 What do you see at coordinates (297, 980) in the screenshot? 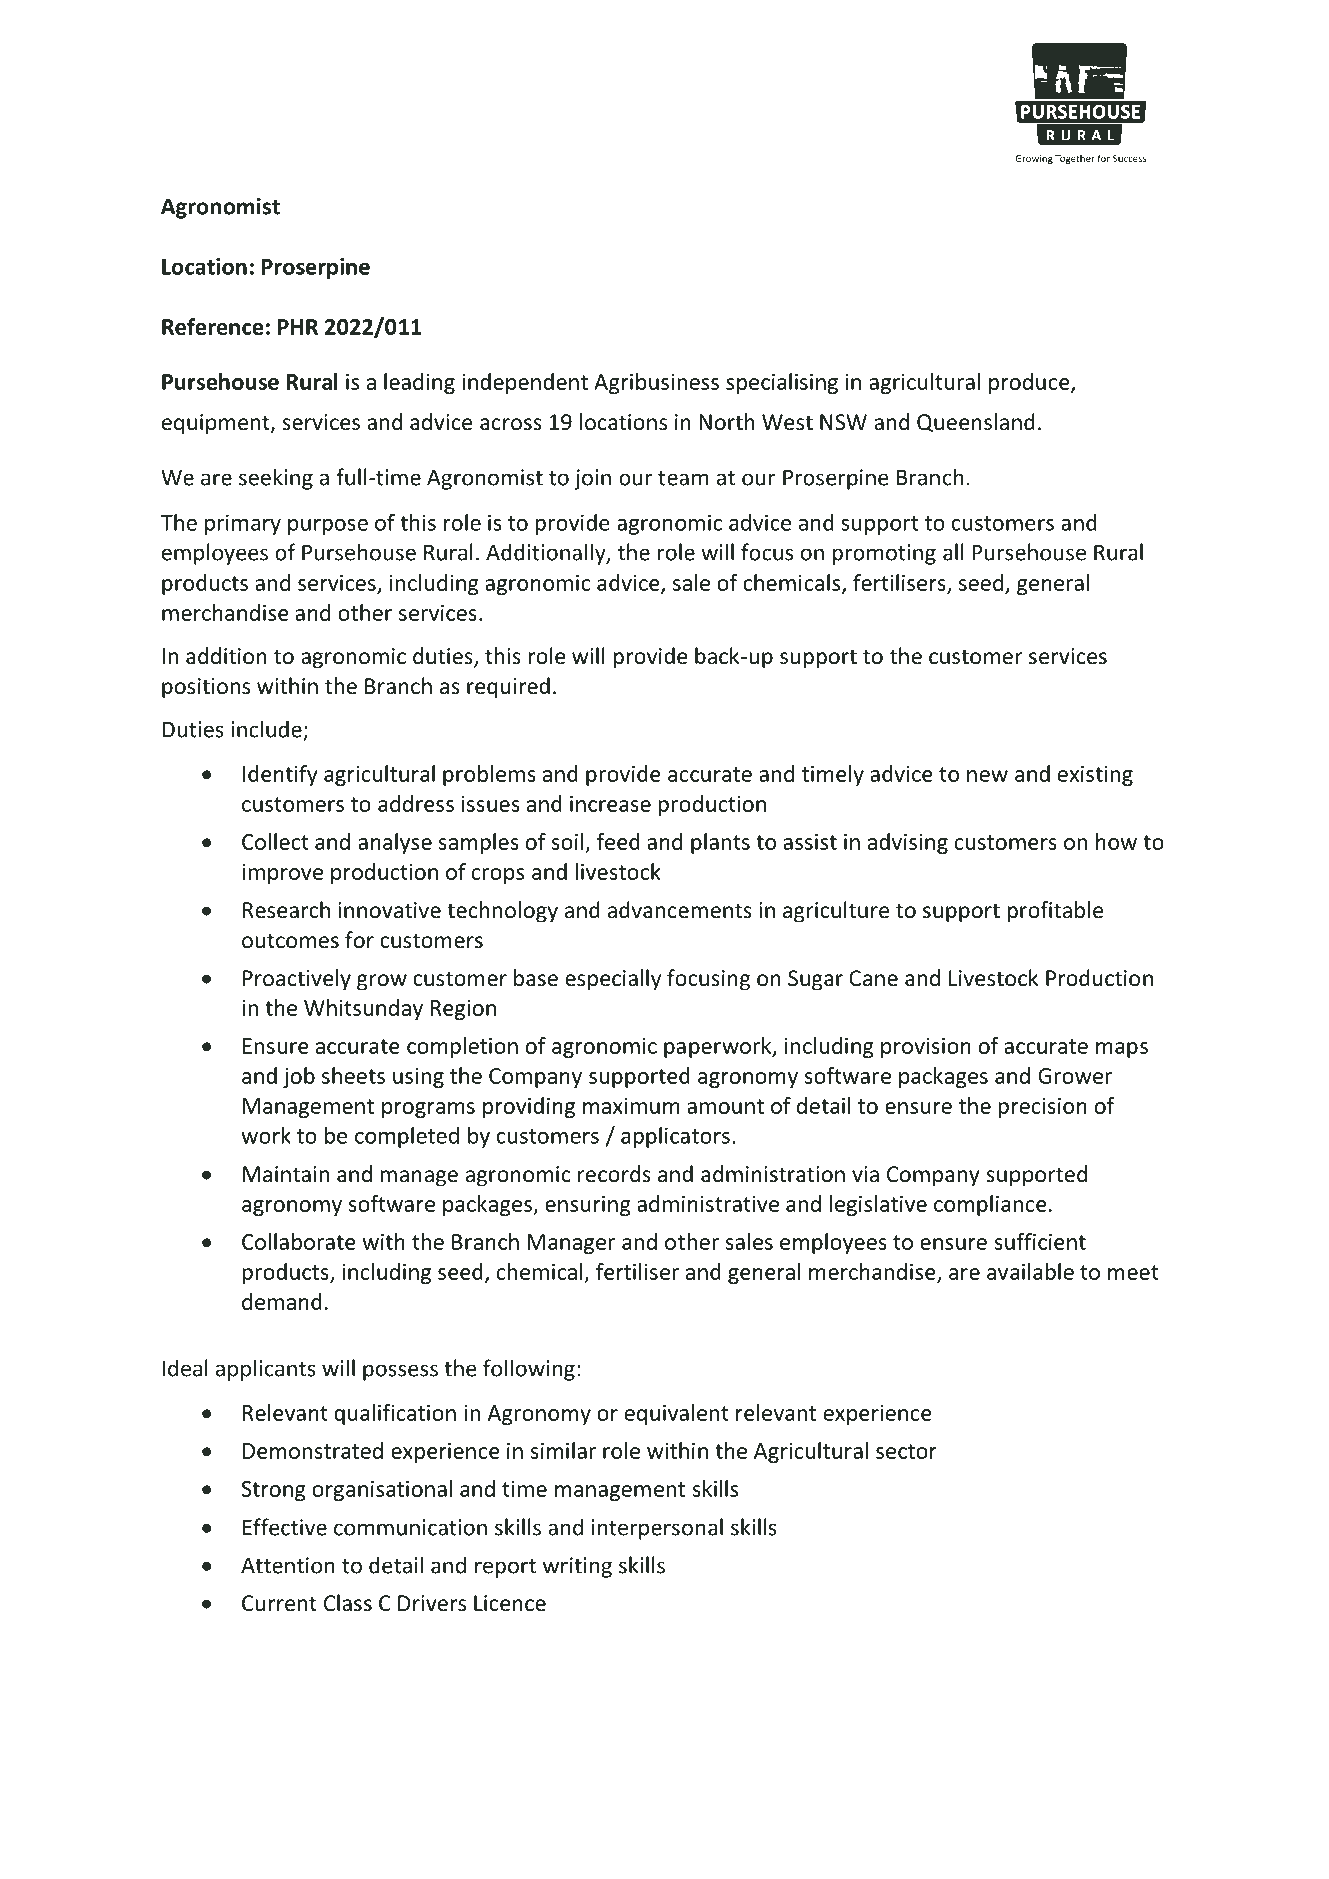
I see `Proactively` at bounding box center [297, 980].
